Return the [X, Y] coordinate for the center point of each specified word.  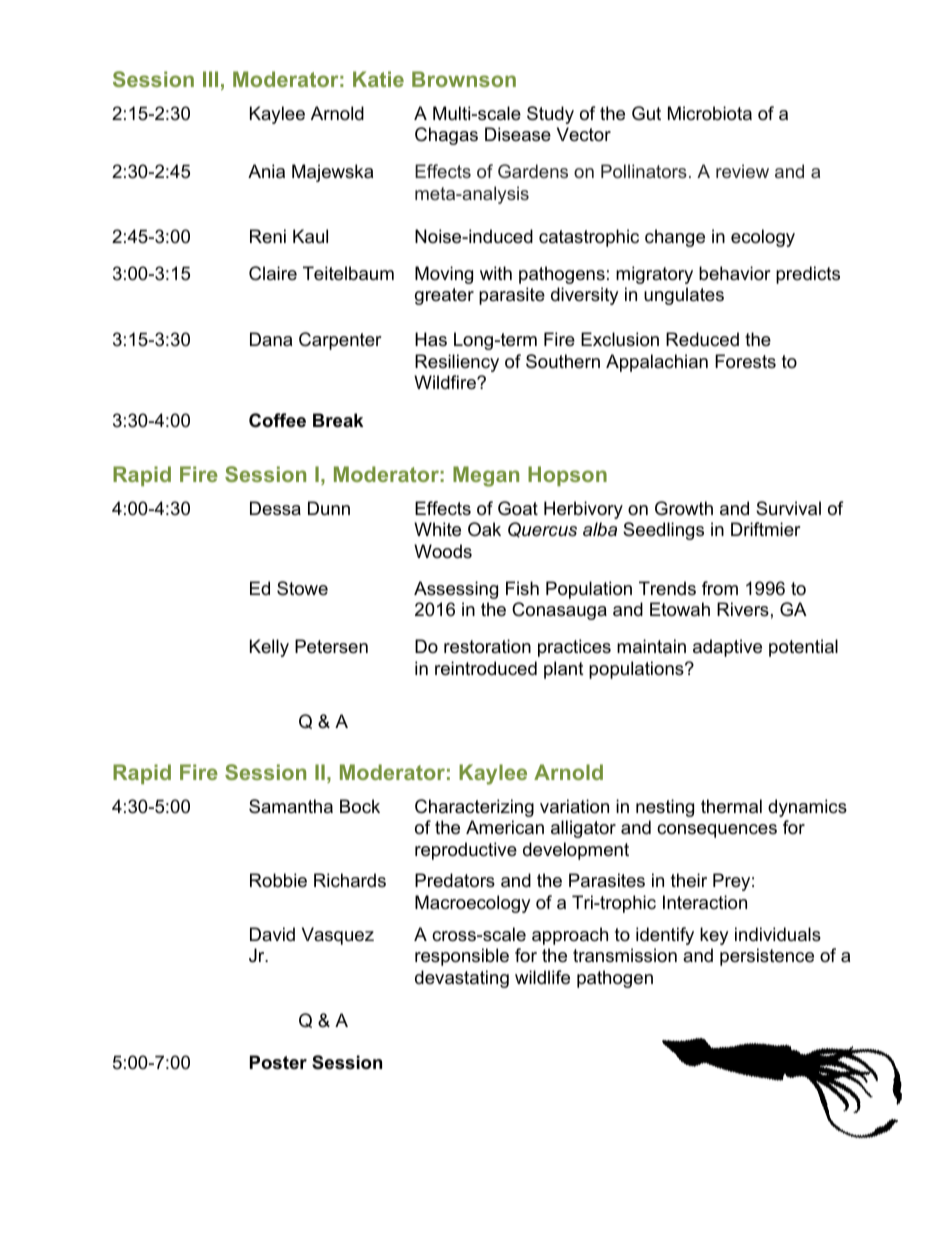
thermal [731, 806]
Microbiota [710, 113]
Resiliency [457, 363]
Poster [278, 1062]
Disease [518, 134]
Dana [271, 339]
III [210, 79]
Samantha [291, 806]
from [720, 588]
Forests [745, 361]
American [505, 827]
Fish [522, 588]
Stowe [302, 588]
